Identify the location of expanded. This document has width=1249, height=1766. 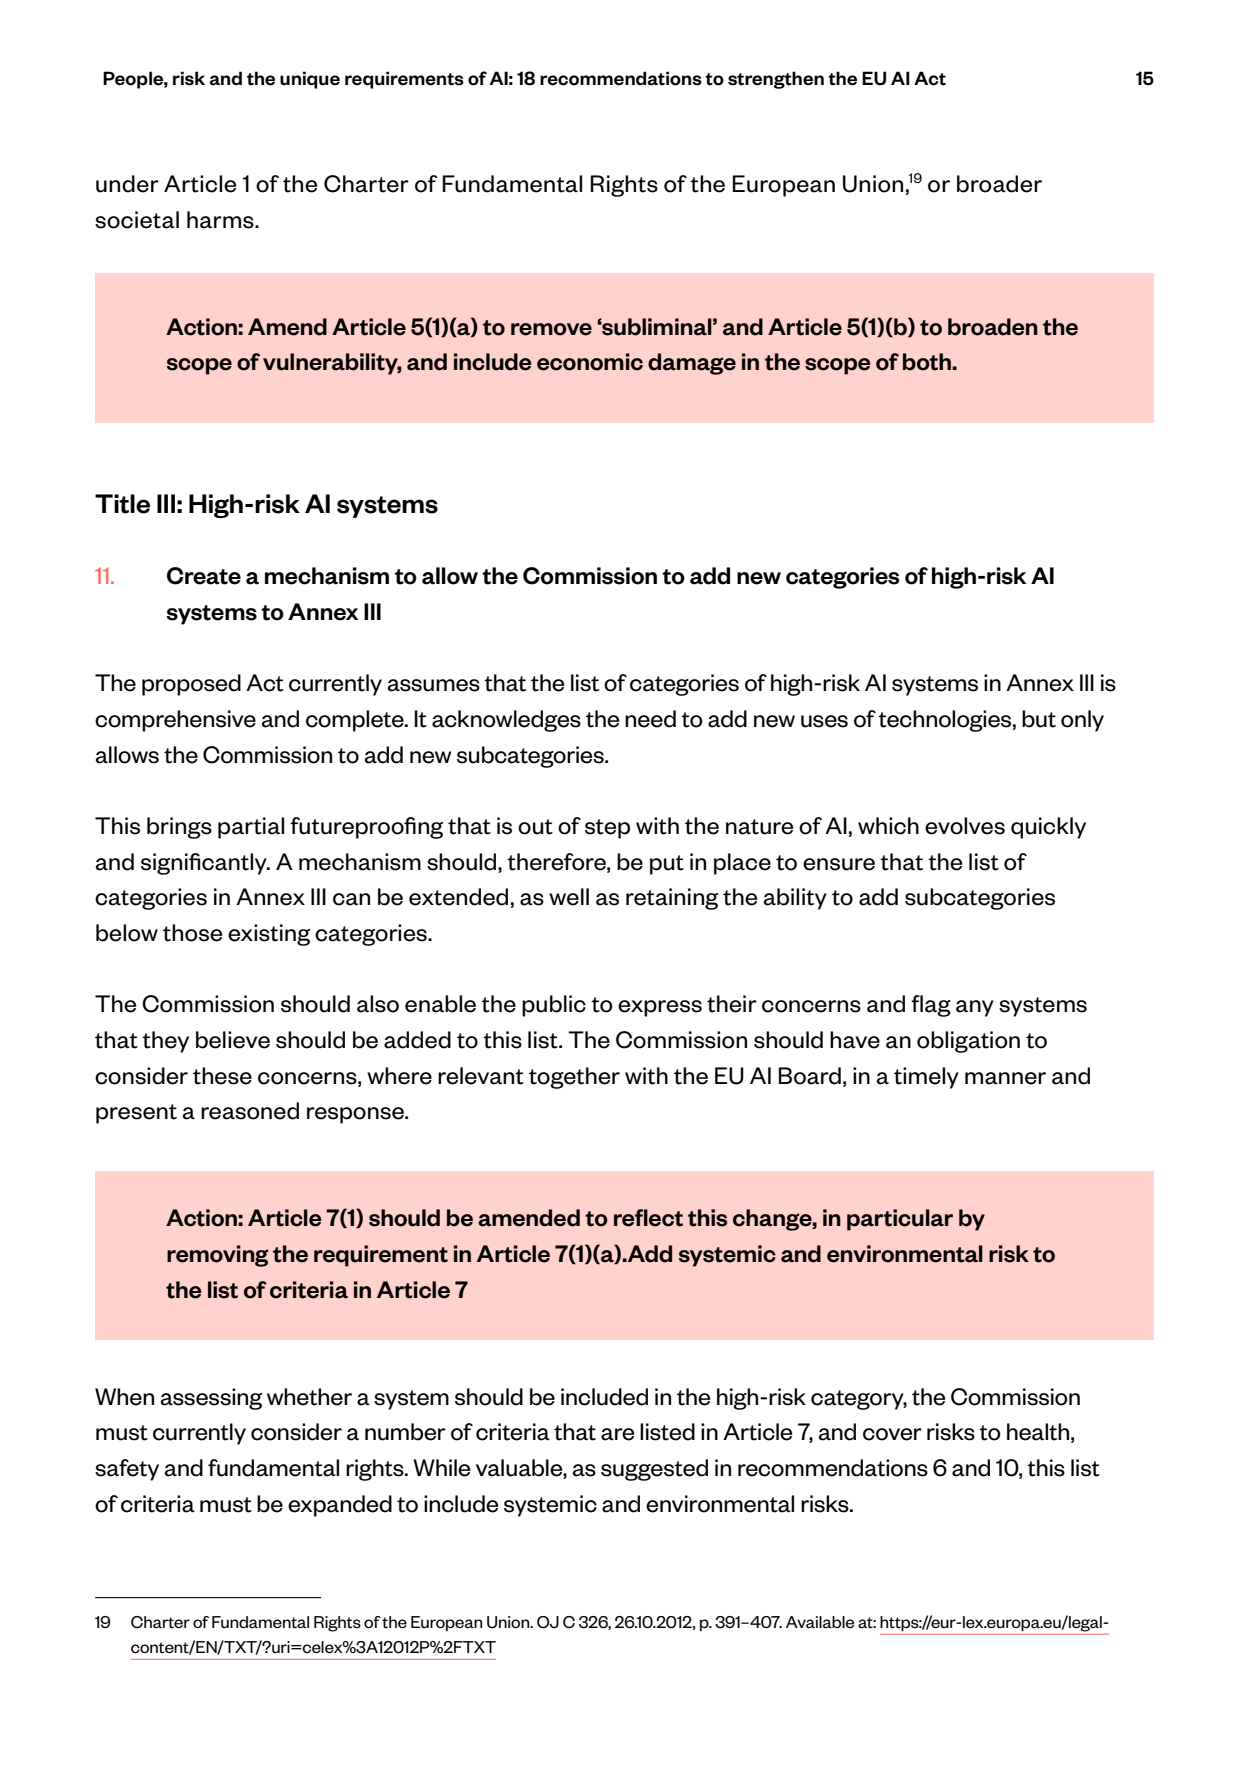
(340, 1506).
